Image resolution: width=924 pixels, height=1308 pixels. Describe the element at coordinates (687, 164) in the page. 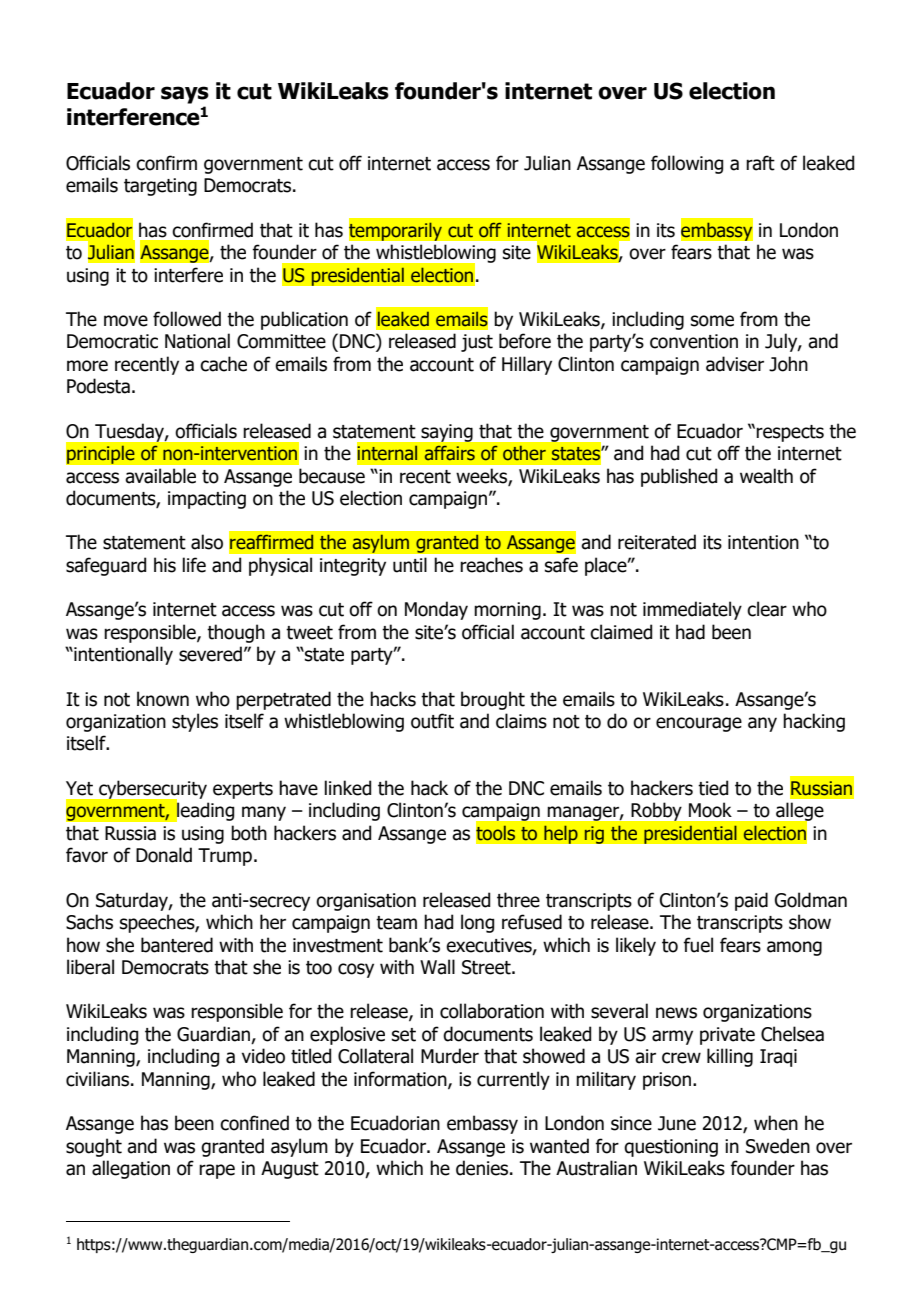

I see `following` at that location.
